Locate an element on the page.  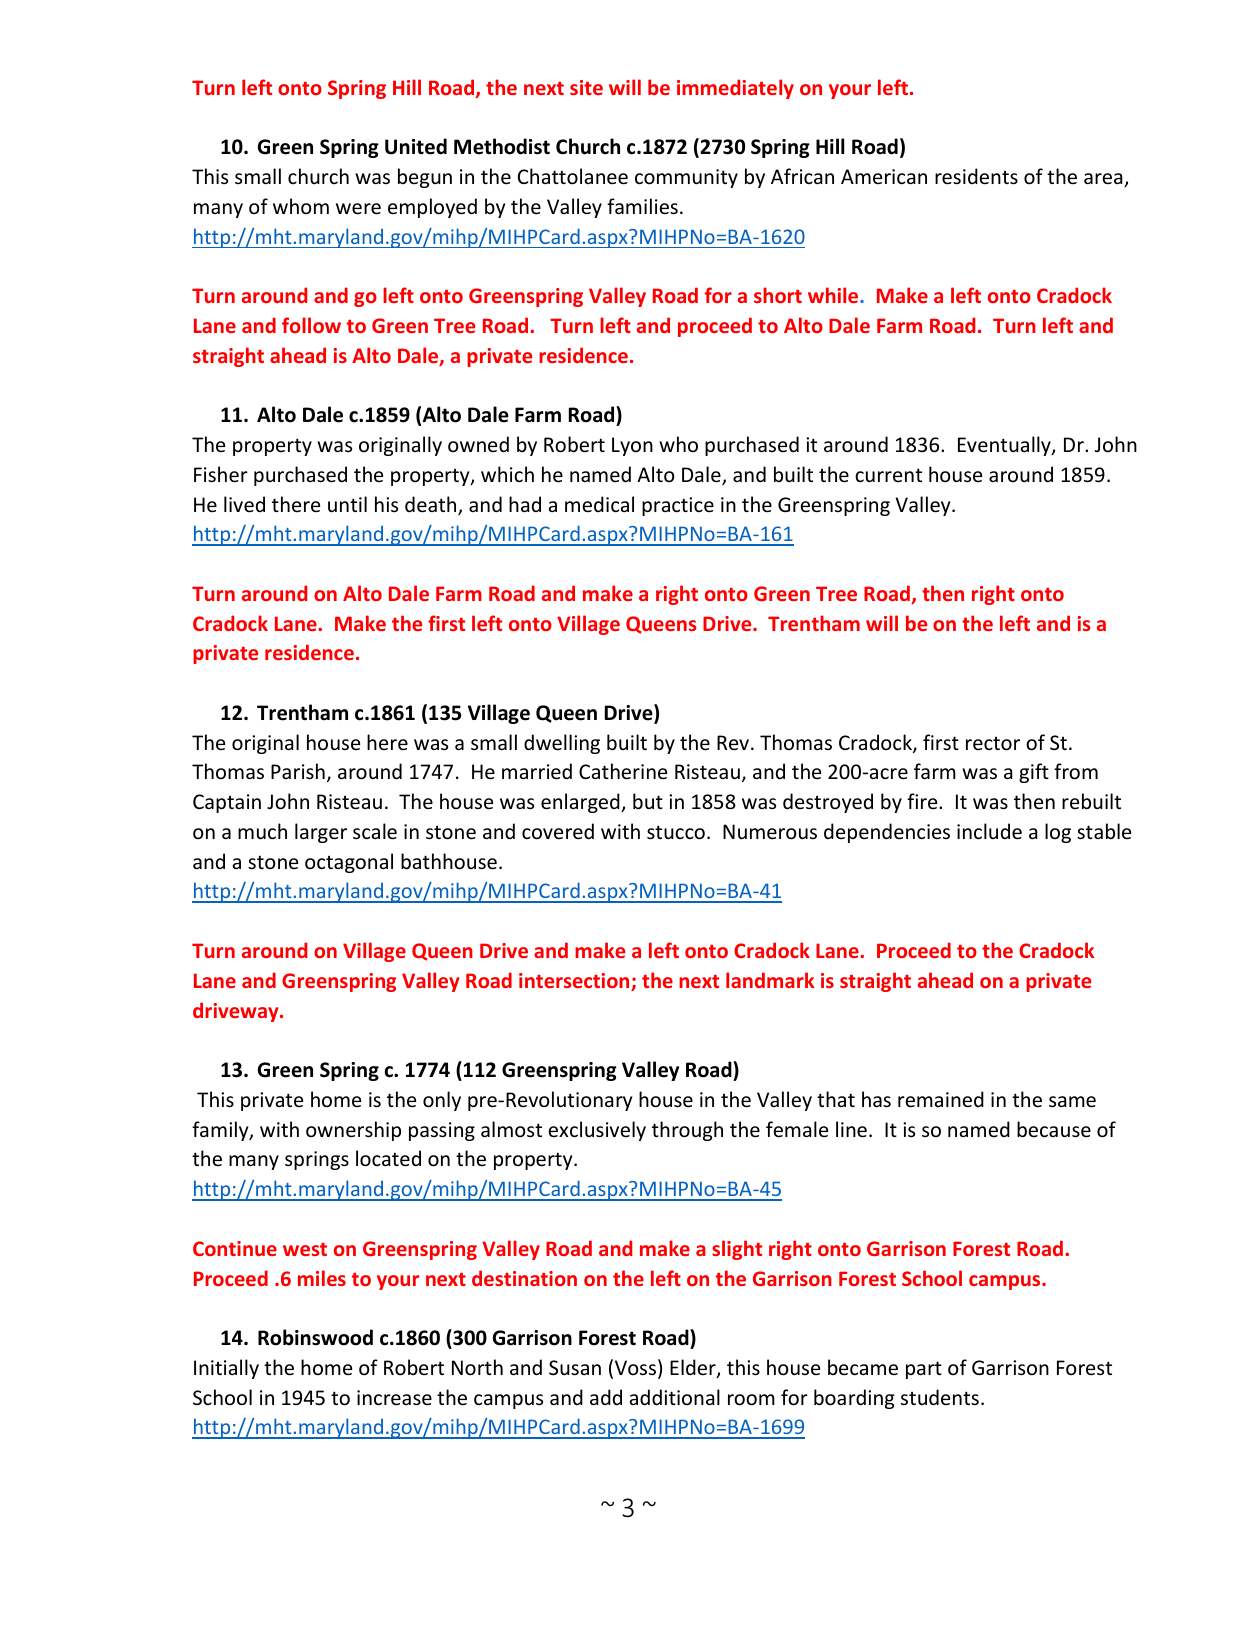
increase is located at coordinates (394, 1398).
